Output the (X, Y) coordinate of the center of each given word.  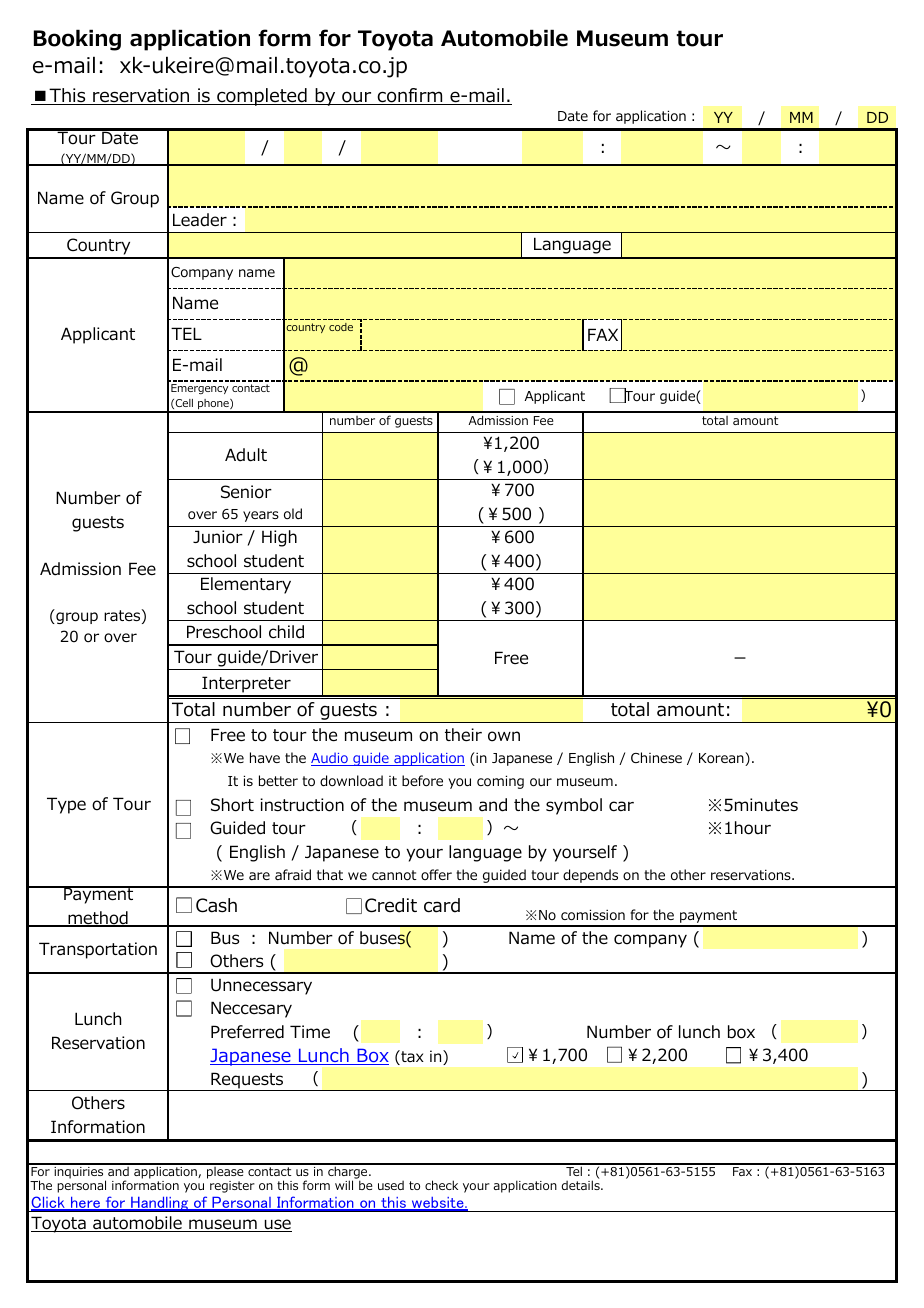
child (286, 632)
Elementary (246, 585)
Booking (77, 40)
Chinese (656, 757)
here (86, 1204)
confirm (410, 96)
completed (262, 97)
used (391, 1185)
